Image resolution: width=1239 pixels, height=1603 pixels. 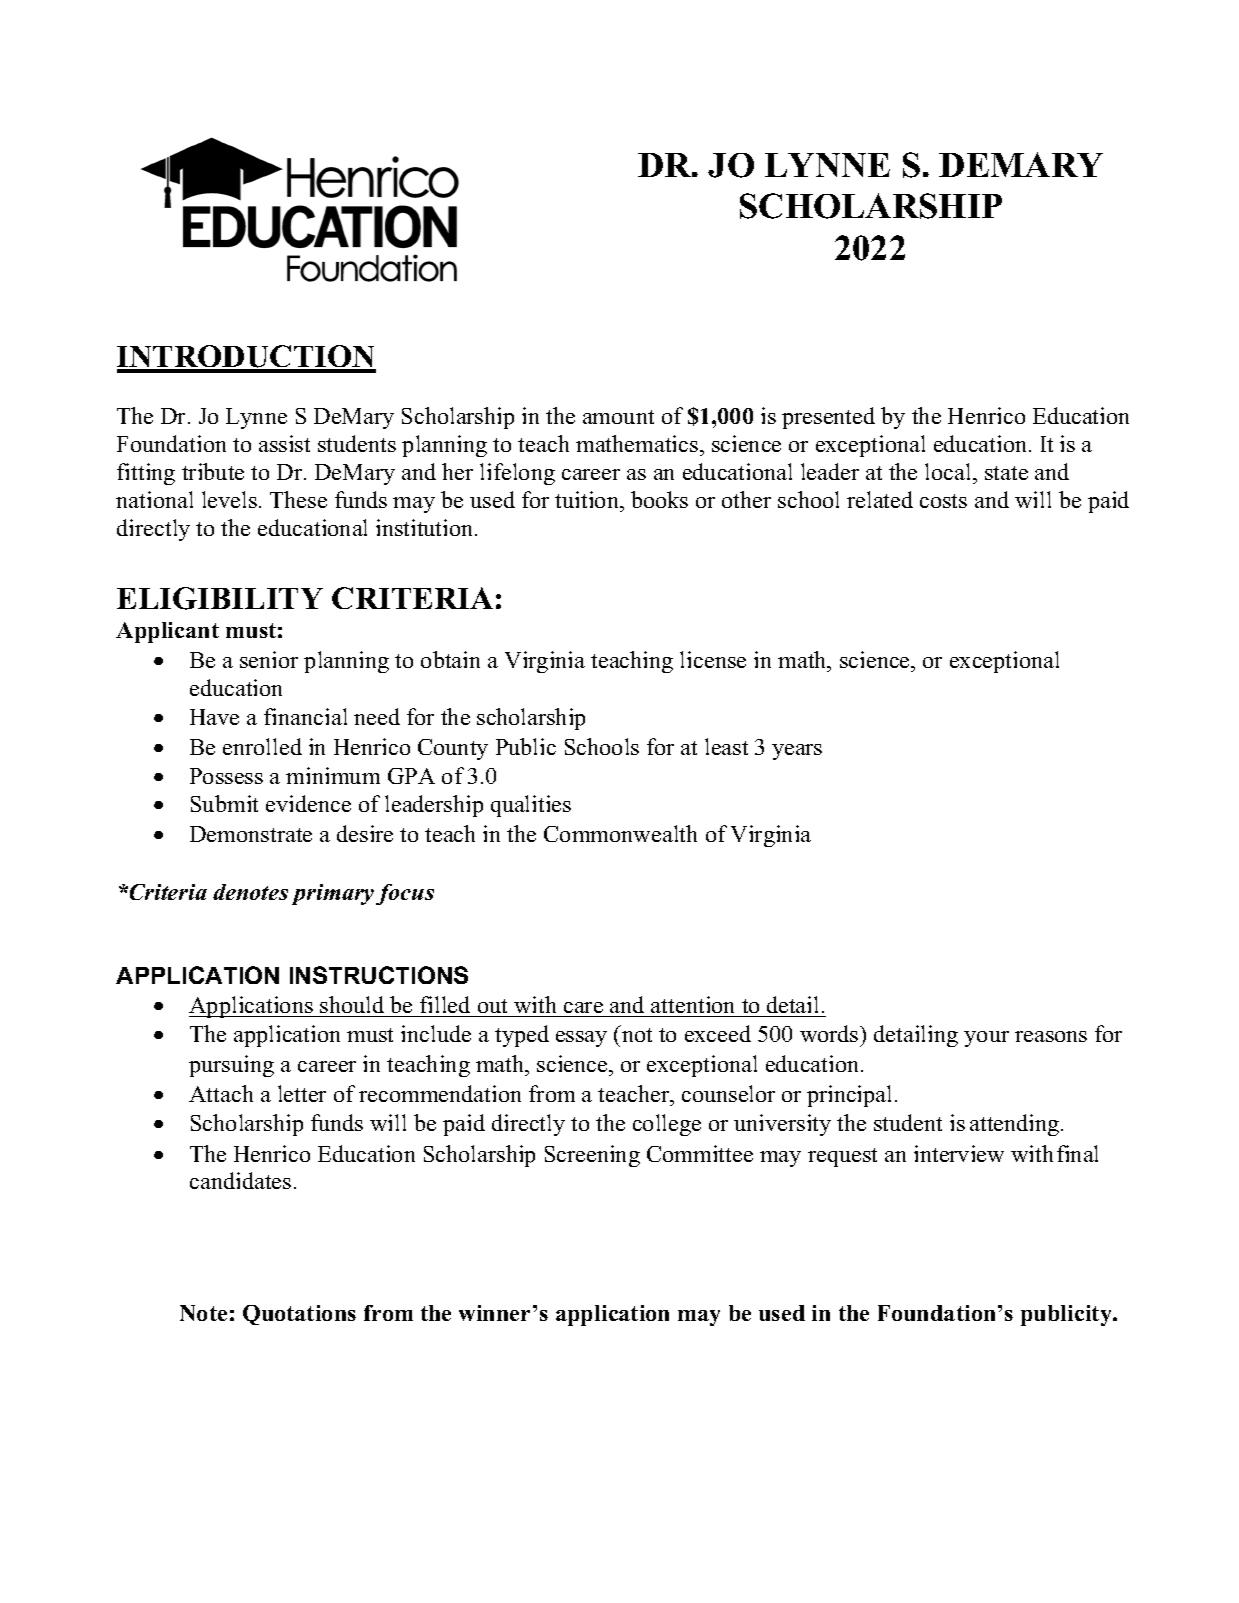 I want to click on Quotations, so click(x=299, y=1315).
